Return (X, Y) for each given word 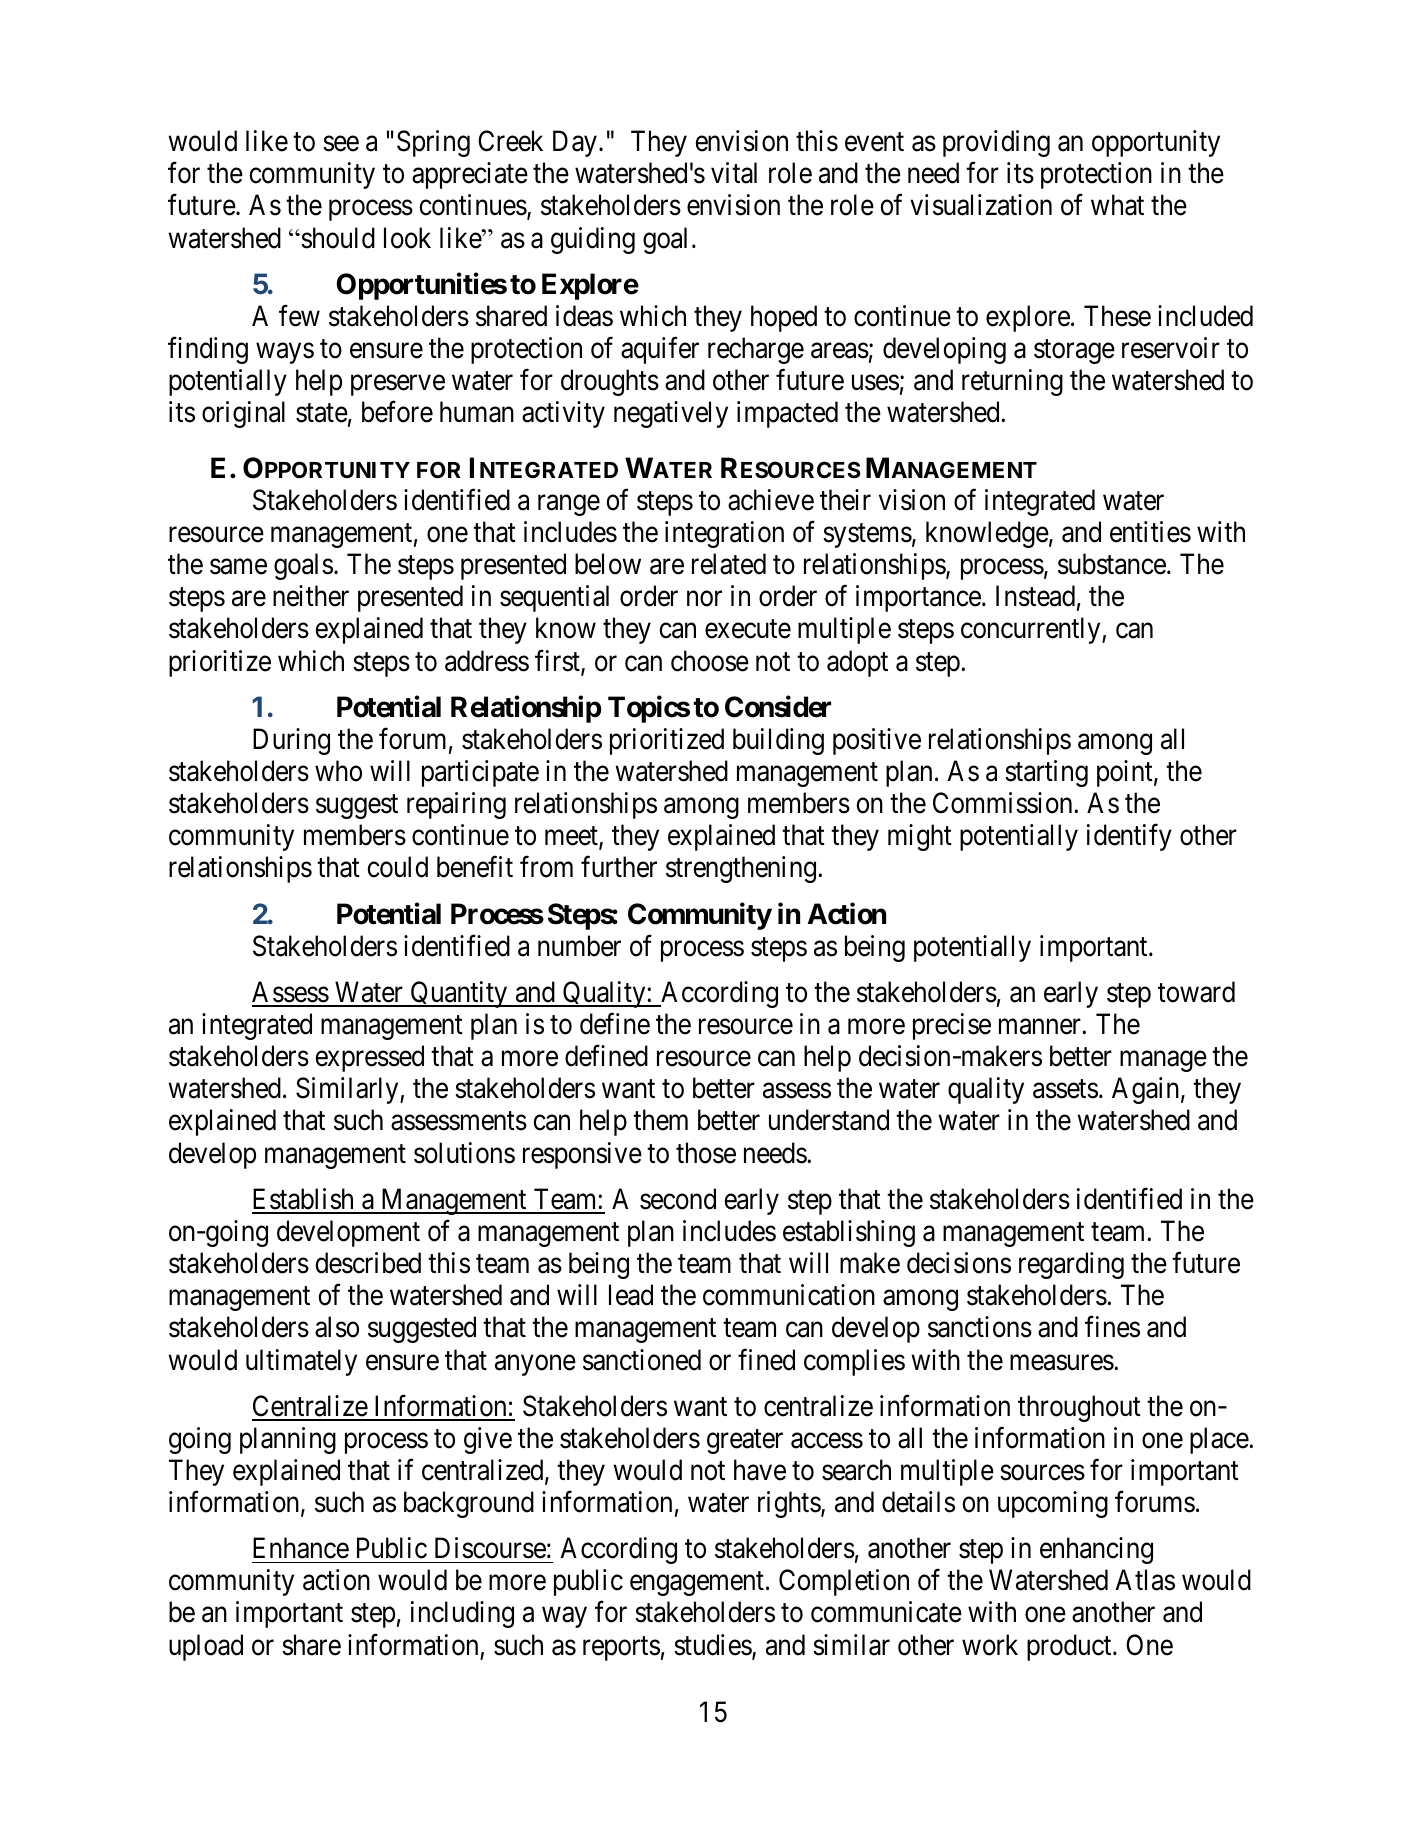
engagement (697, 1584)
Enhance (301, 1548)
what (1117, 205)
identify (1129, 837)
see (341, 144)
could (397, 867)
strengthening (741, 869)
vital (734, 173)
